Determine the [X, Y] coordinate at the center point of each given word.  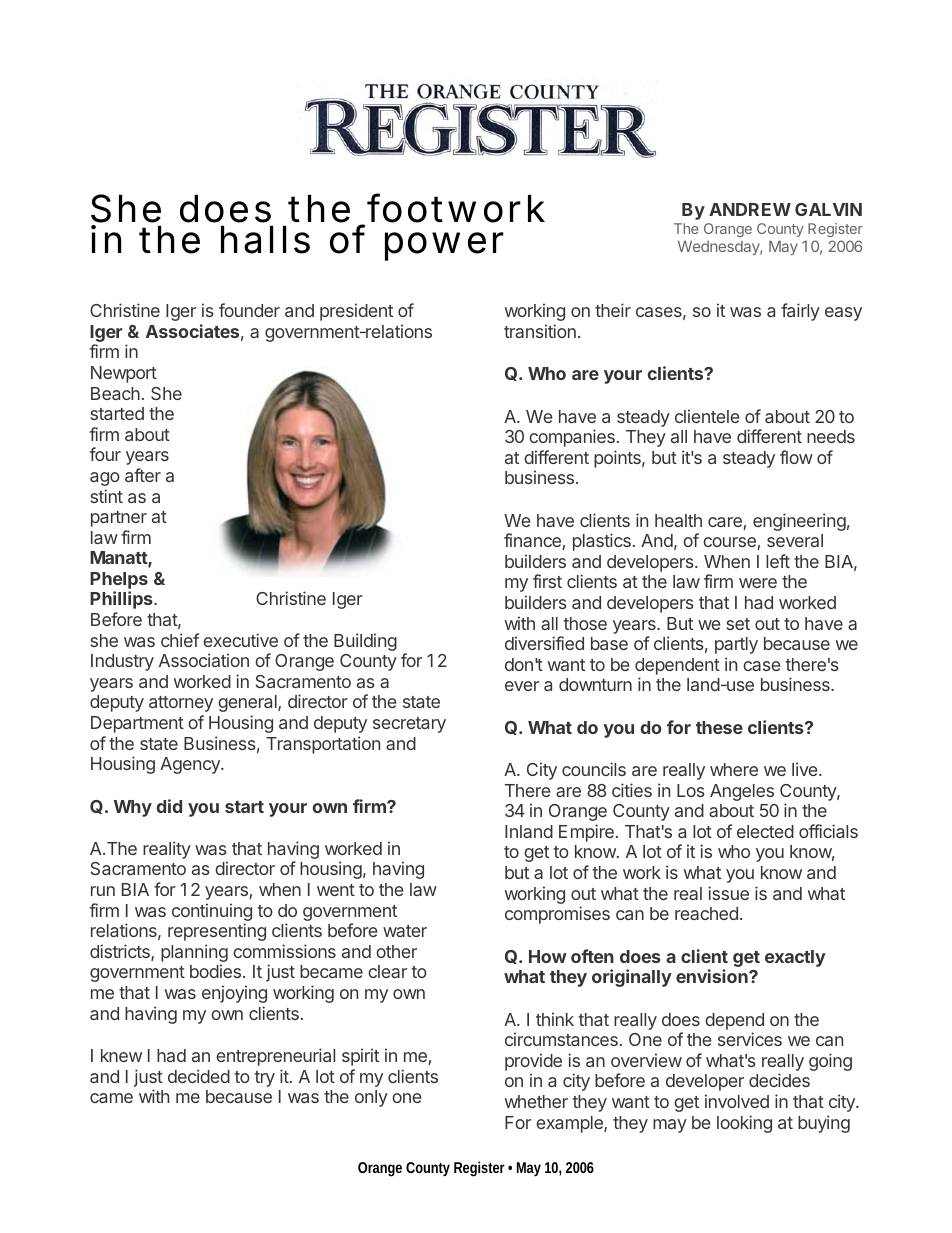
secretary [409, 725]
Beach [115, 393]
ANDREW [750, 209]
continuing [212, 913]
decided [199, 1076]
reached [706, 913]
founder [249, 310]
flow [796, 457]
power [444, 246]
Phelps [119, 580]
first [547, 581]
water [405, 931]
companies [572, 438]
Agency [191, 765]
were [758, 583]
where [734, 769]
